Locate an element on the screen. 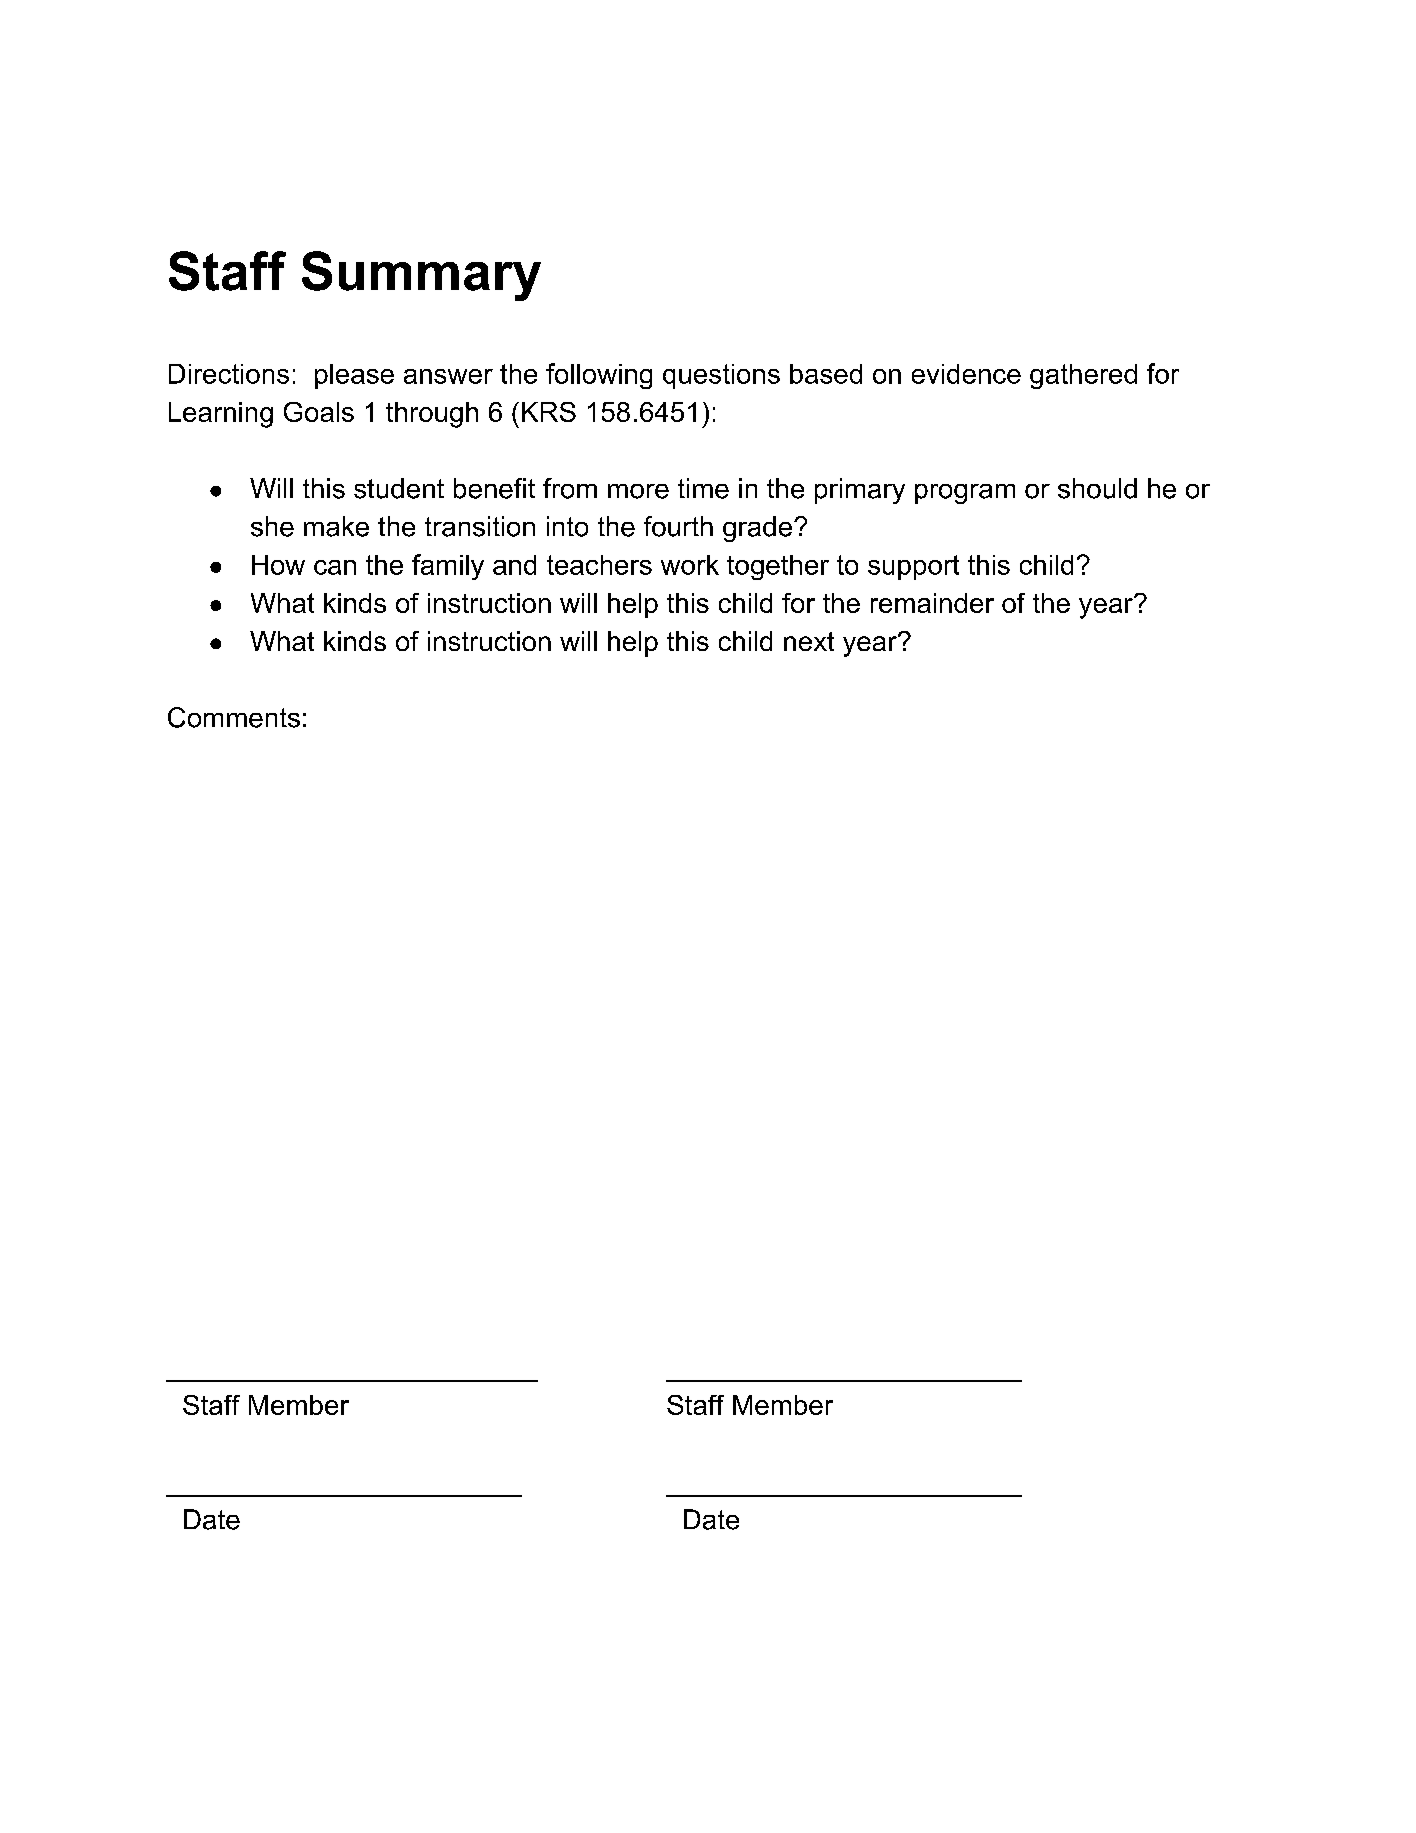  please is located at coordinates (354, 376).
